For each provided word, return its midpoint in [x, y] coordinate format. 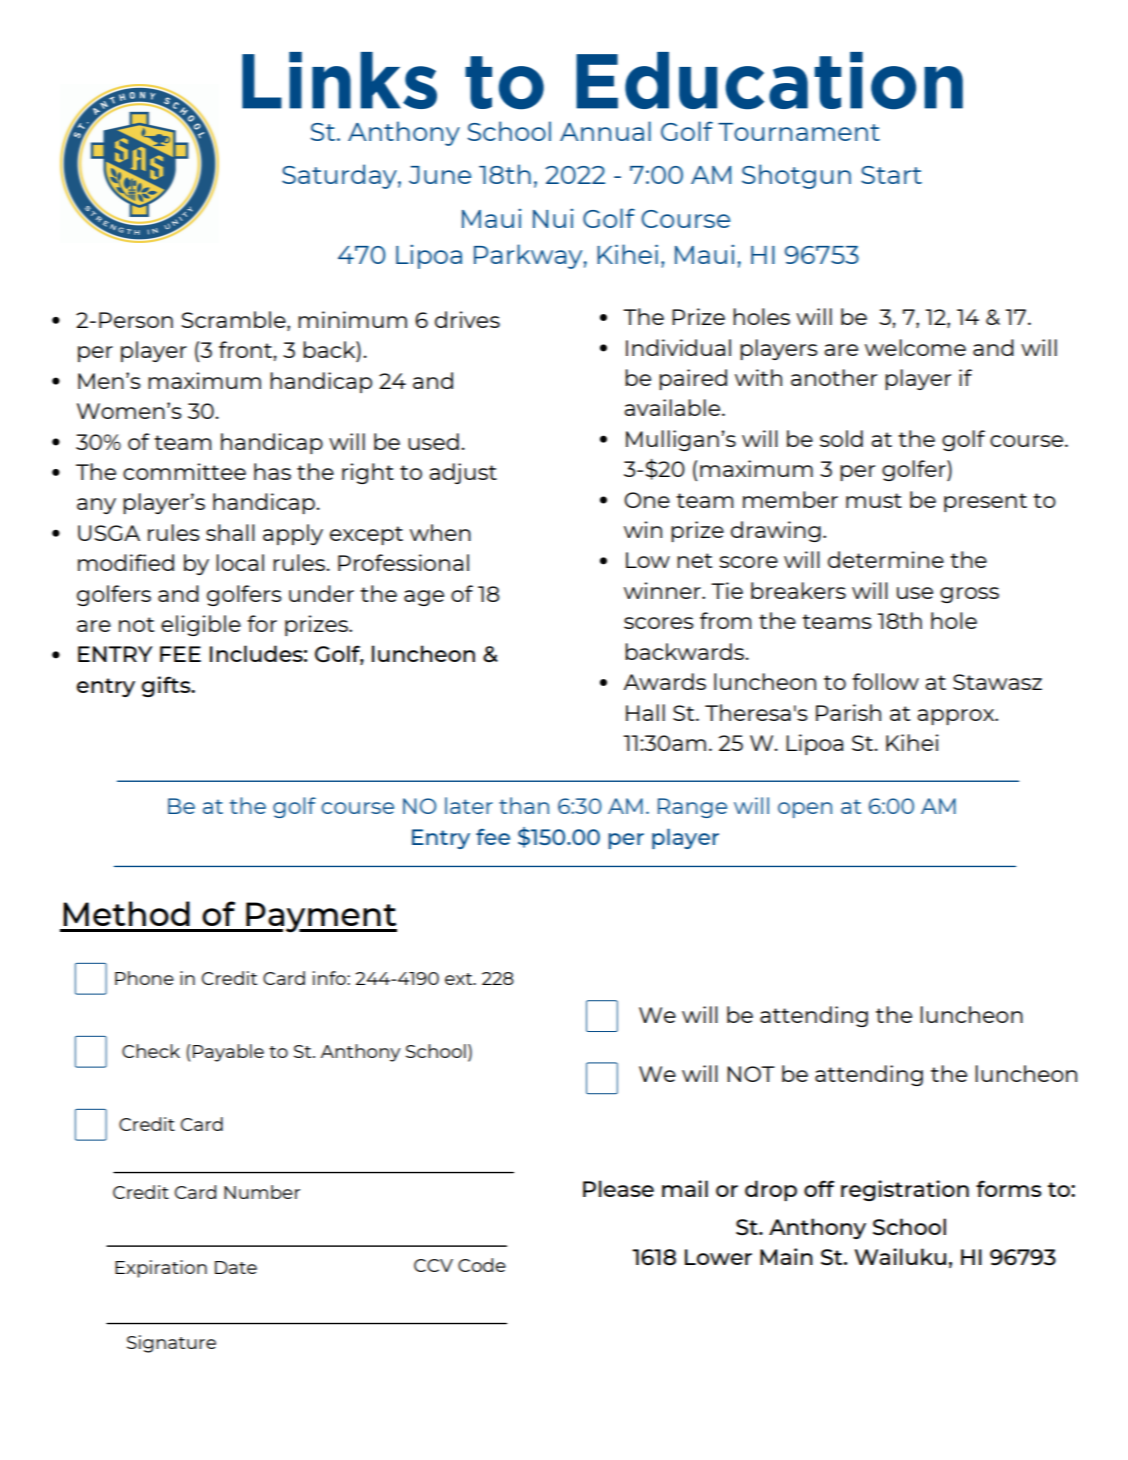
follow [885, 681]
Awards [664, 681]
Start [891, 175]
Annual [605, 131]
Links [339, 80]
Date [236, 1267]
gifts [167, 686]
